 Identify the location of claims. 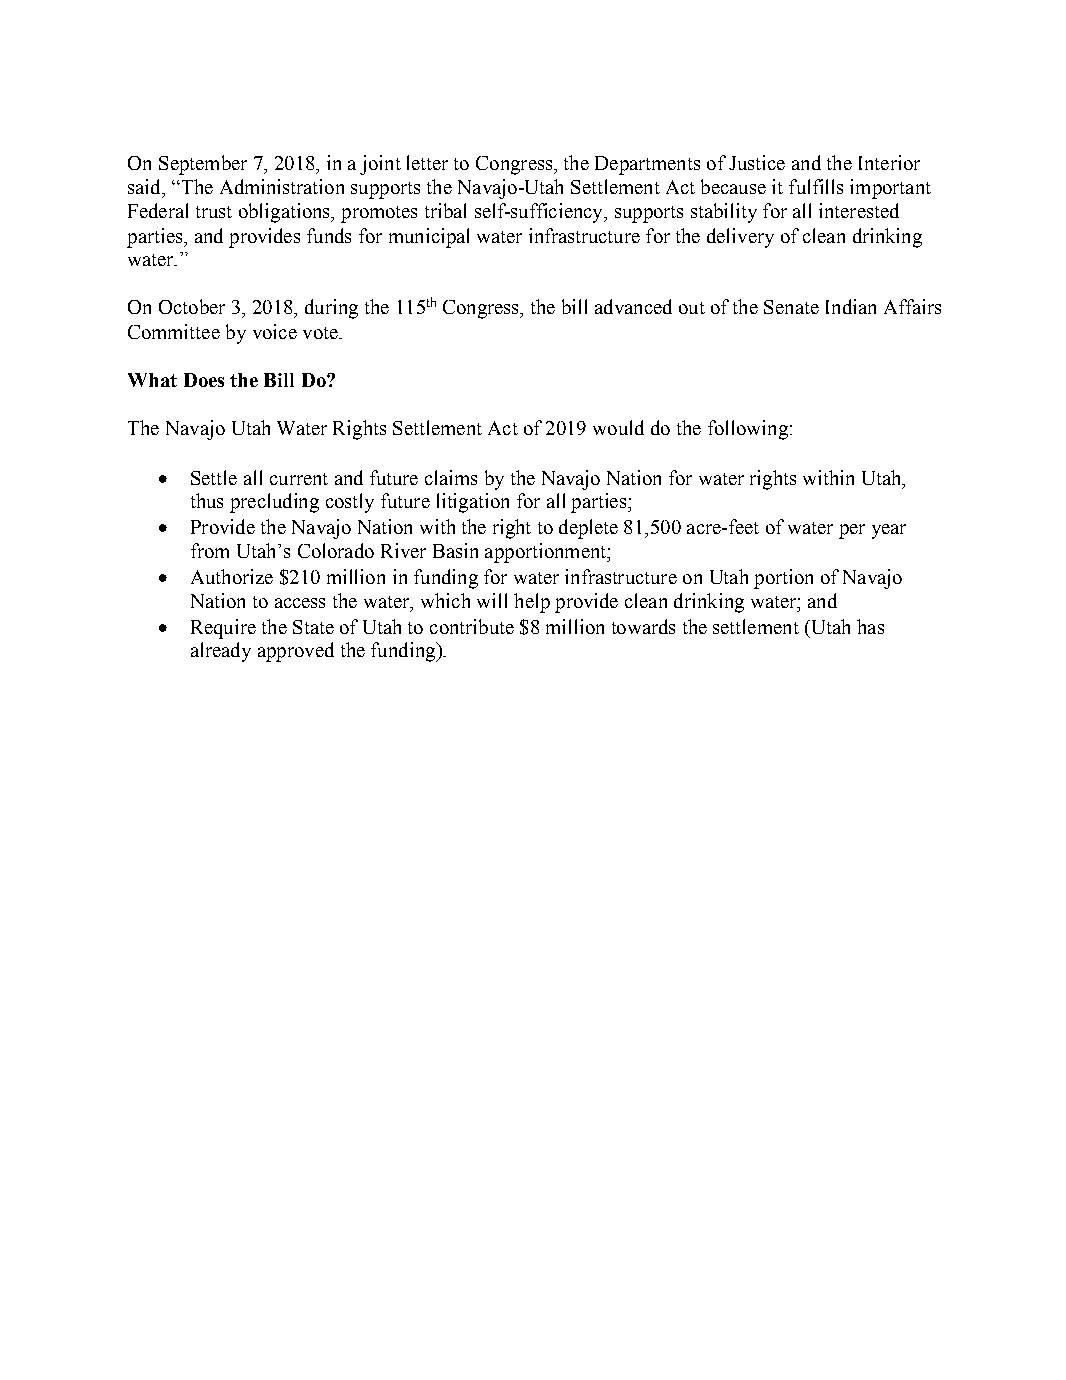
(451, 477).
